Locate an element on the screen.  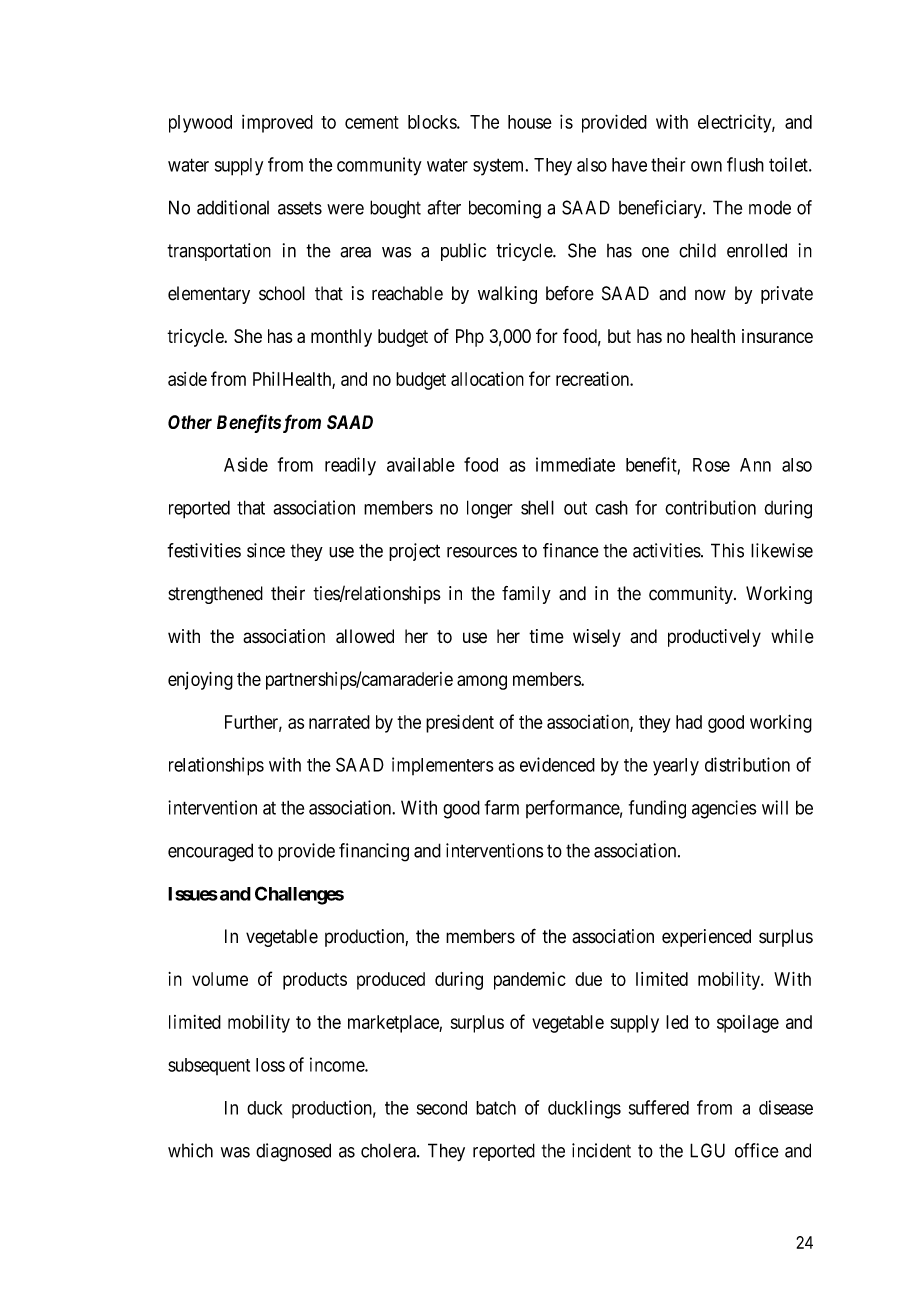
insurance is located at coordinates (777, 336).
